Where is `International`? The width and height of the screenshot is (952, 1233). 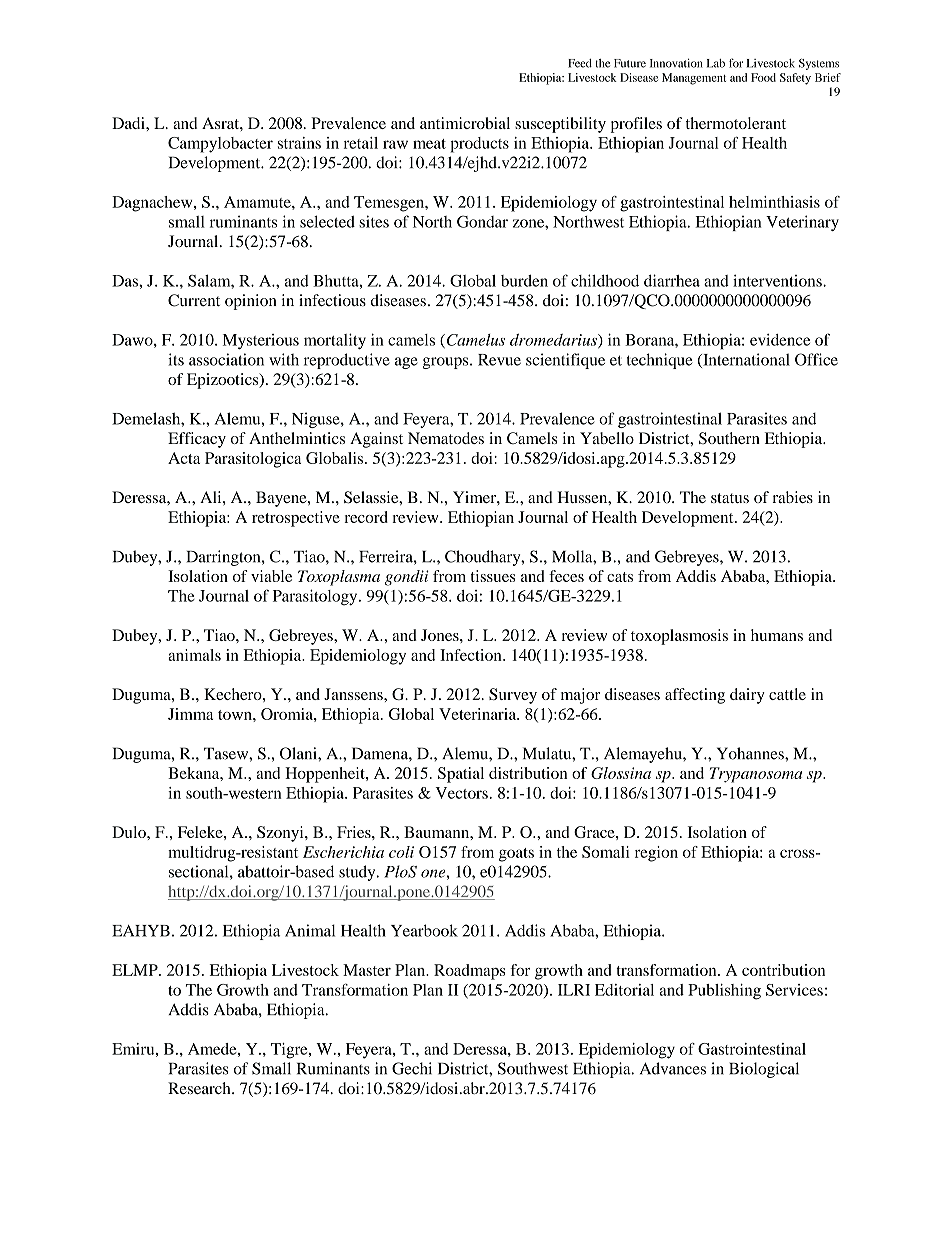
International is located at coordinates (745, 360).
